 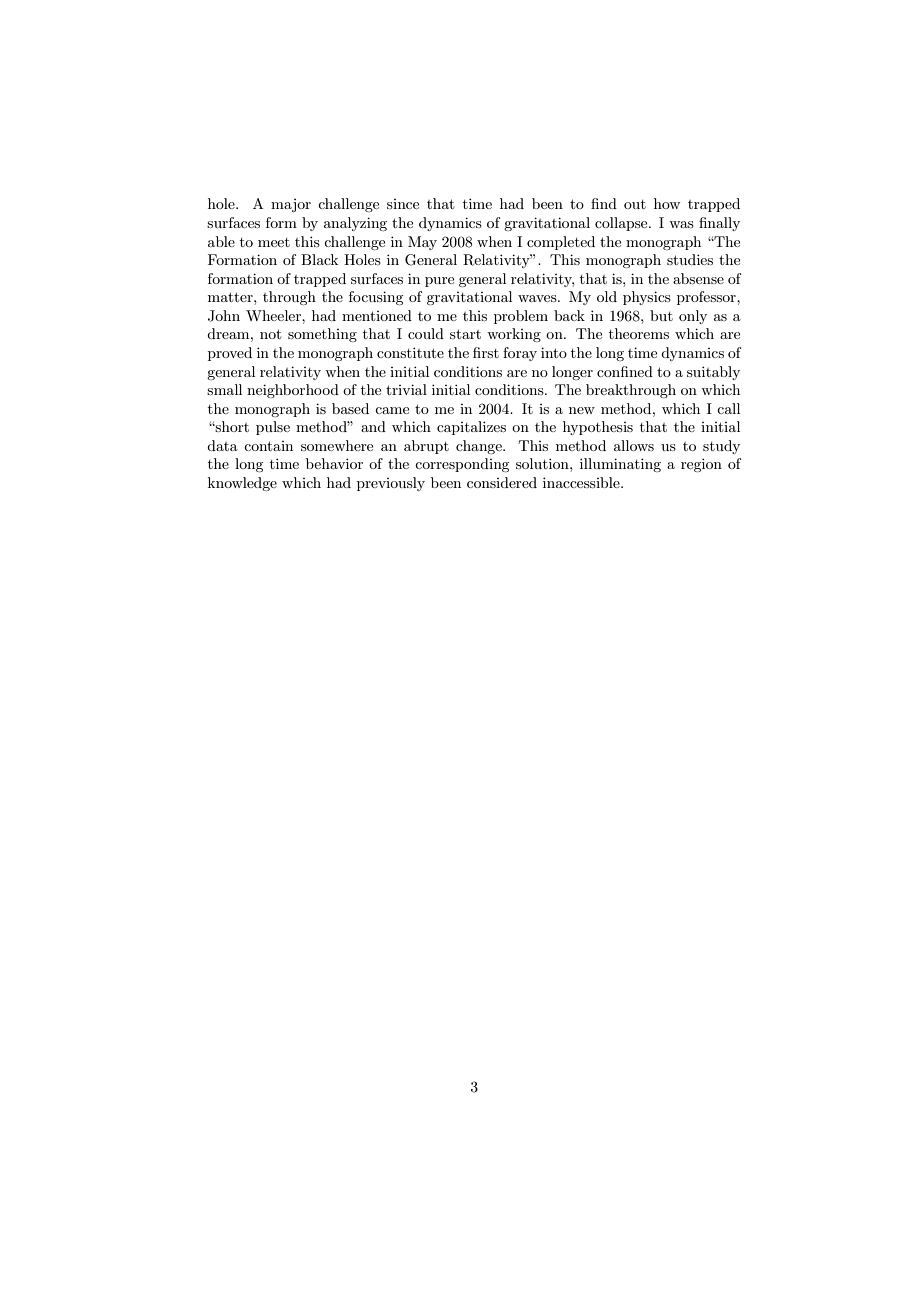 What do you see at coordinates (270, 334) in the document?
I see `not` at bounding box center [270, 334].
